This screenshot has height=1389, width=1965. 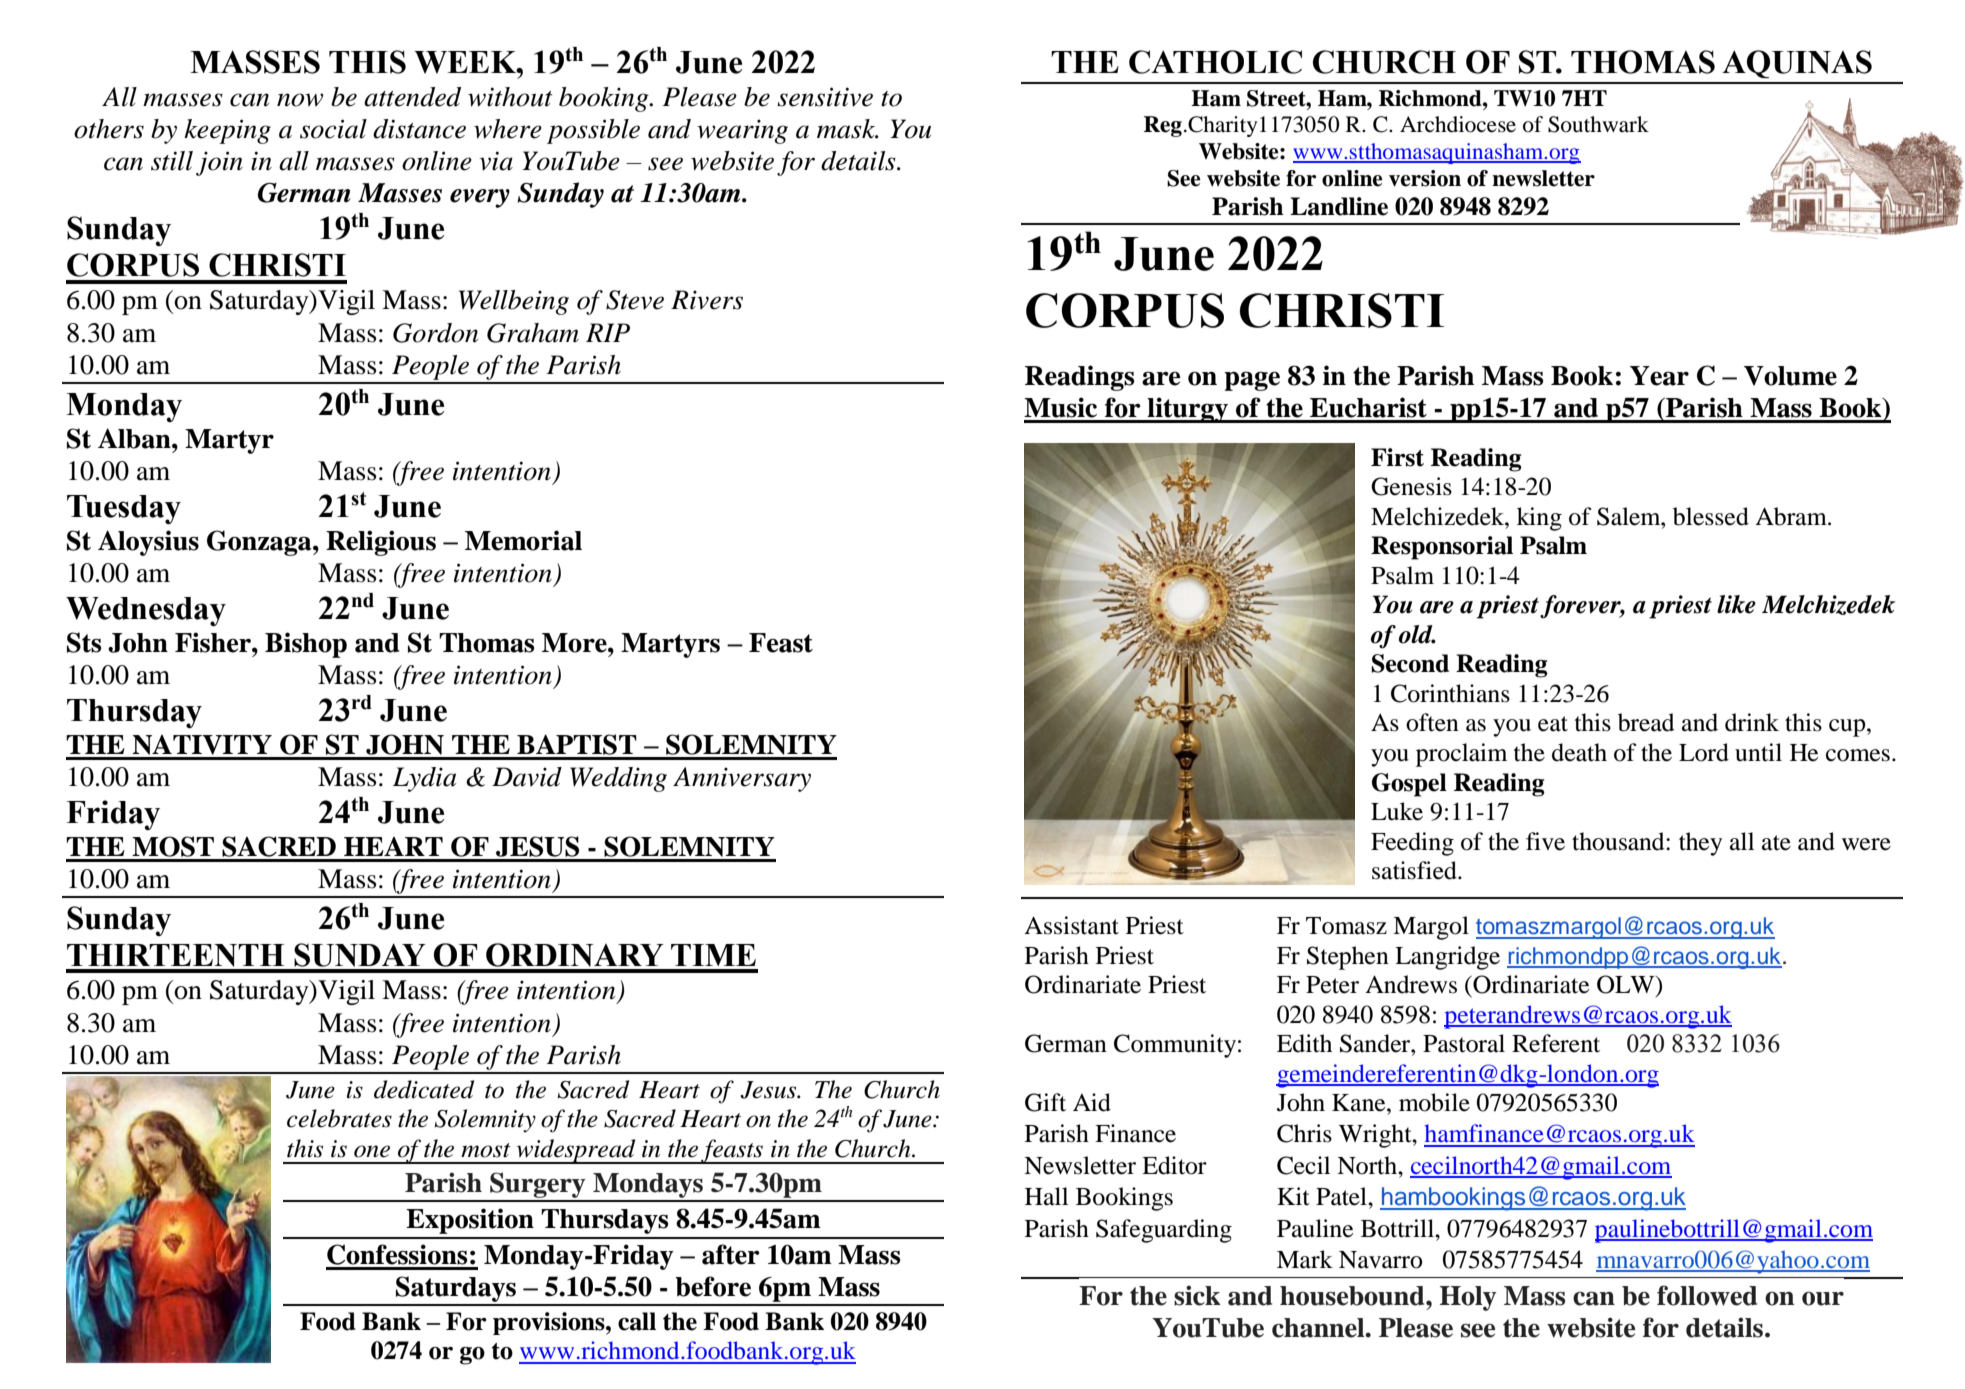 What do you see at coordinates (300, 100) in the screenshot?
I see `now` at bounding box center [300, 100].
